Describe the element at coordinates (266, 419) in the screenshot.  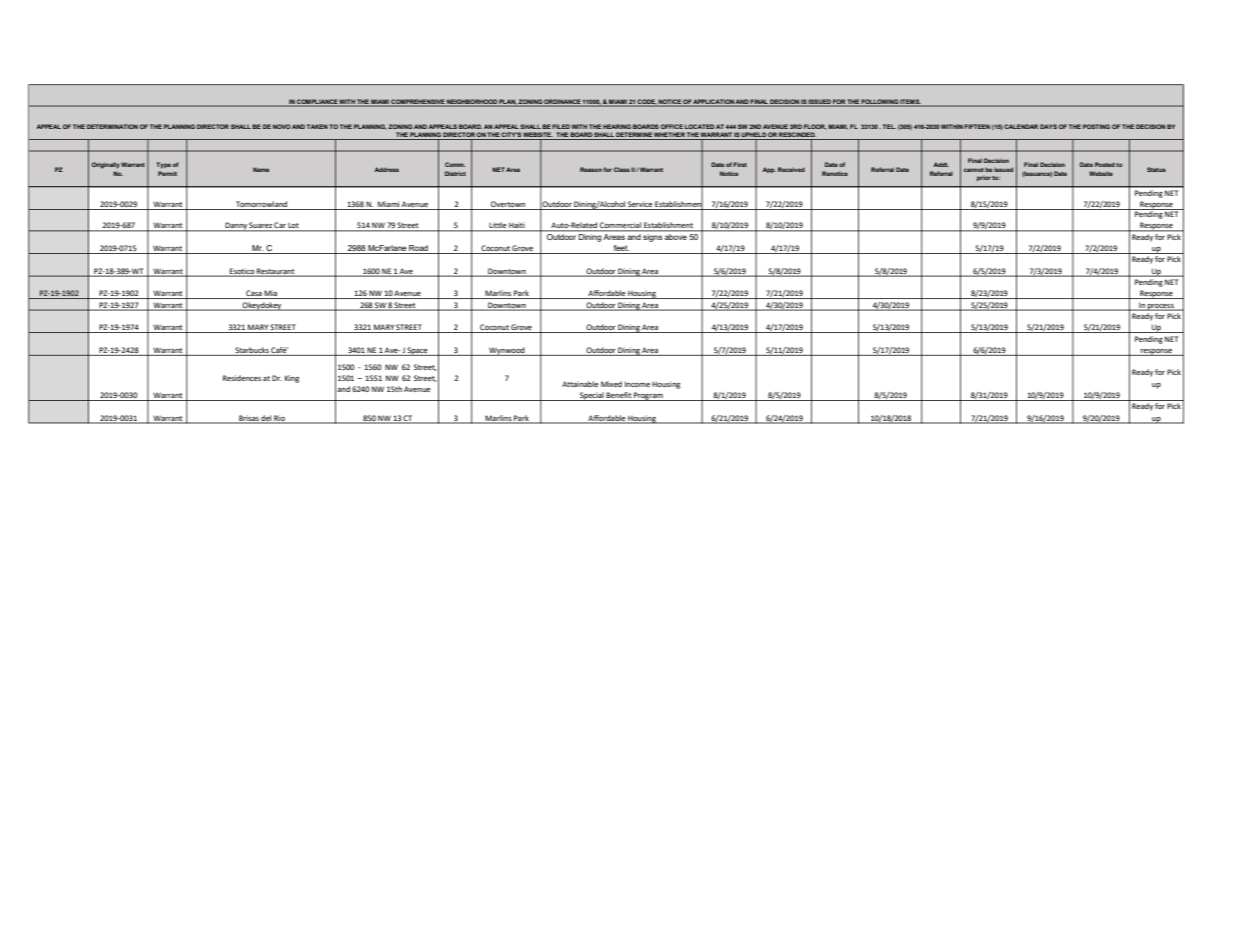
I see `del` at that location.
